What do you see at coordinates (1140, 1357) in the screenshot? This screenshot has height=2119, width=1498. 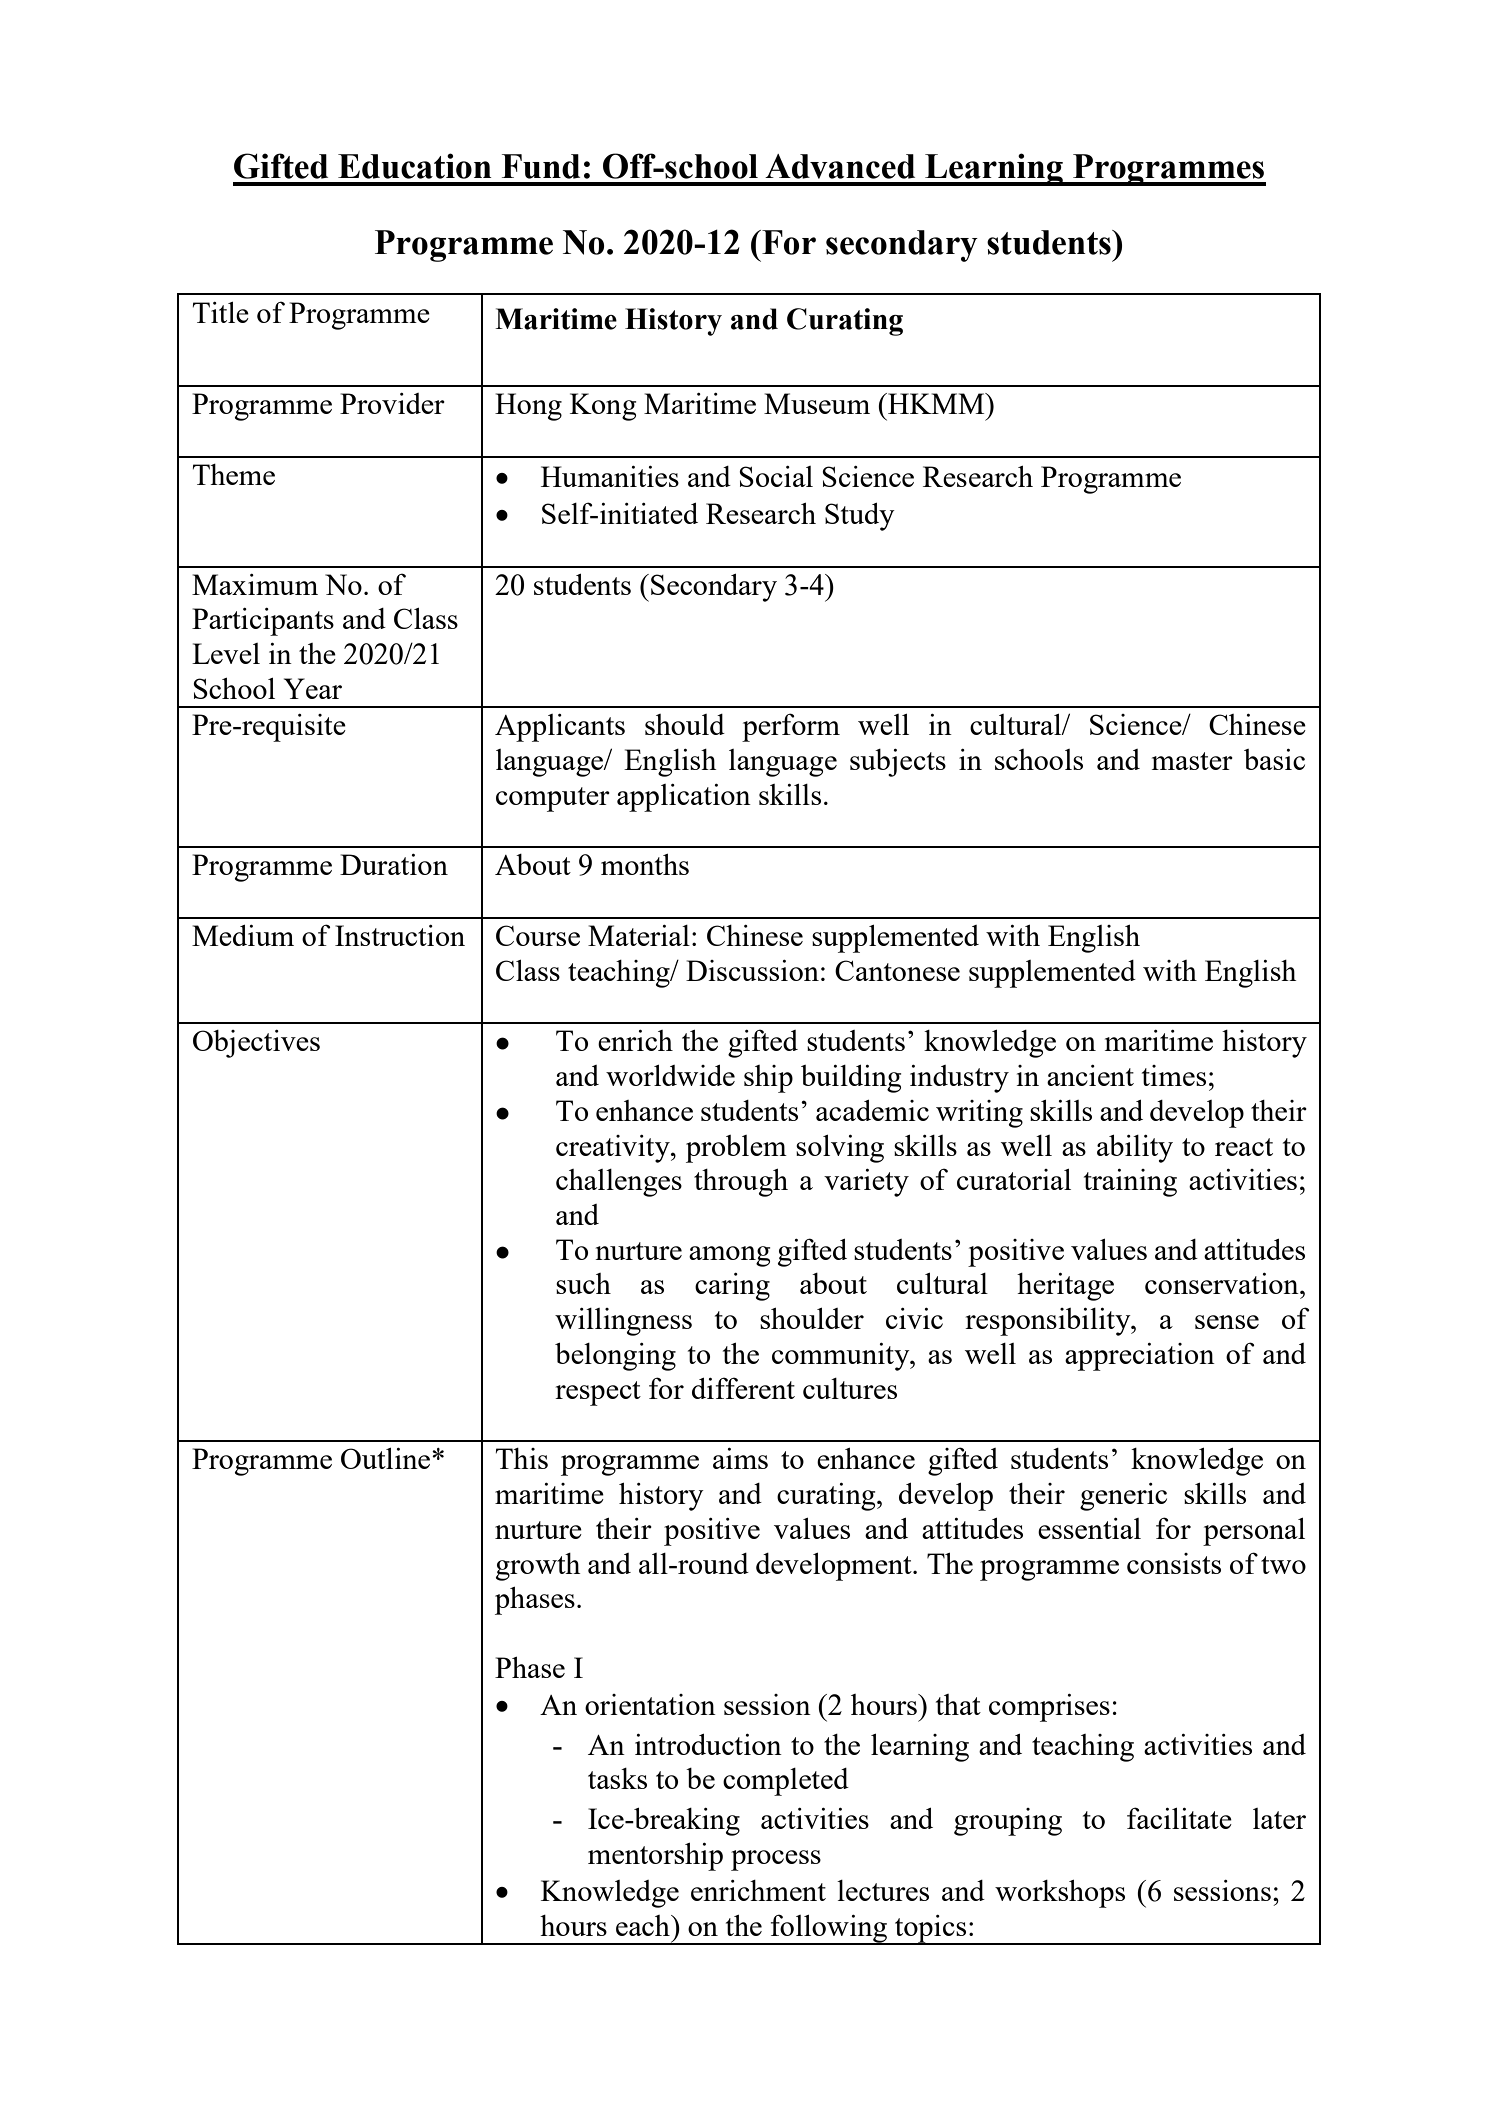 I see `appreciation` at bounding box center [1140, 1357].
